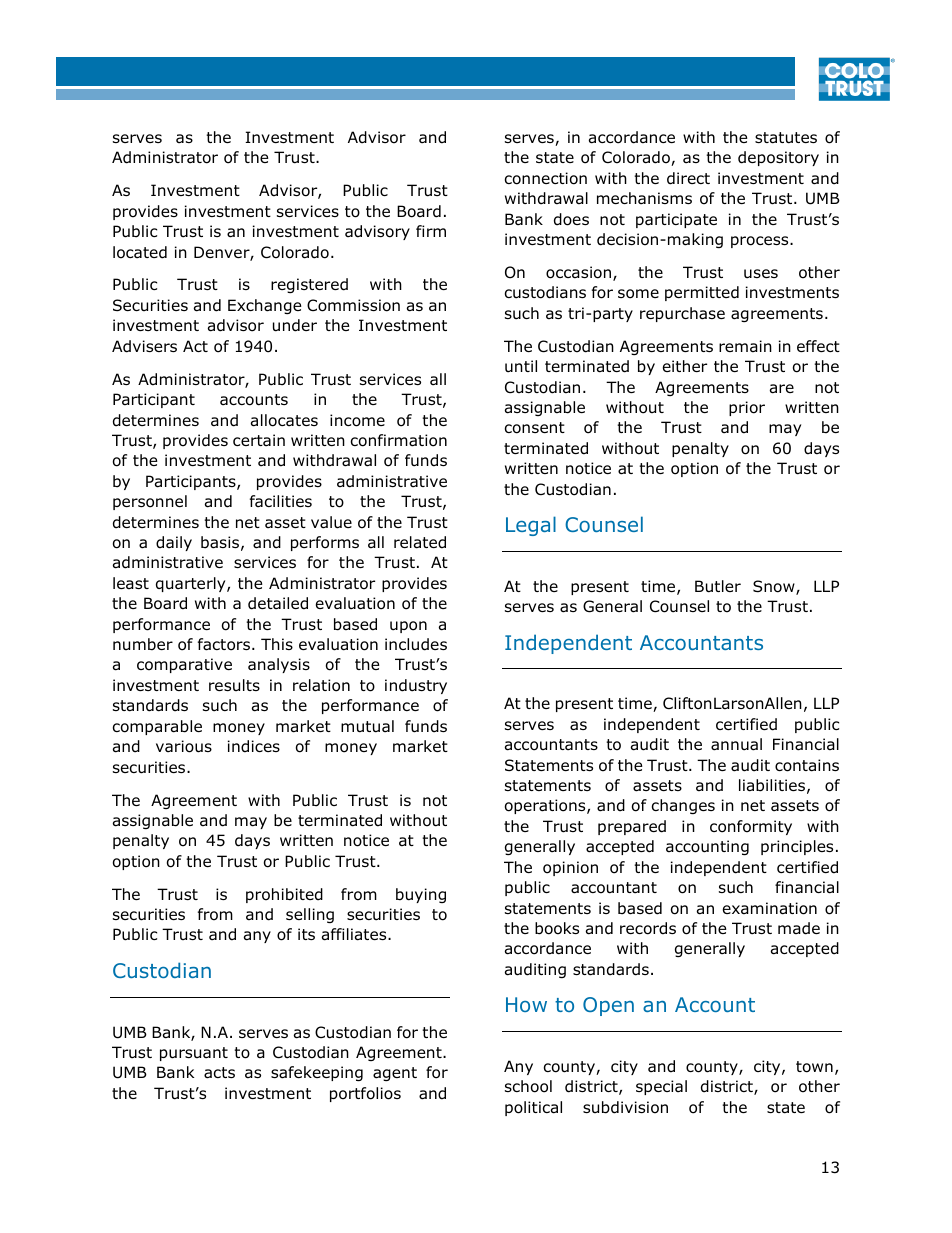  What do you see at coordinates (284, 895) in the screenshot?
I see `prohibited` at bounding box center [284, 895].
